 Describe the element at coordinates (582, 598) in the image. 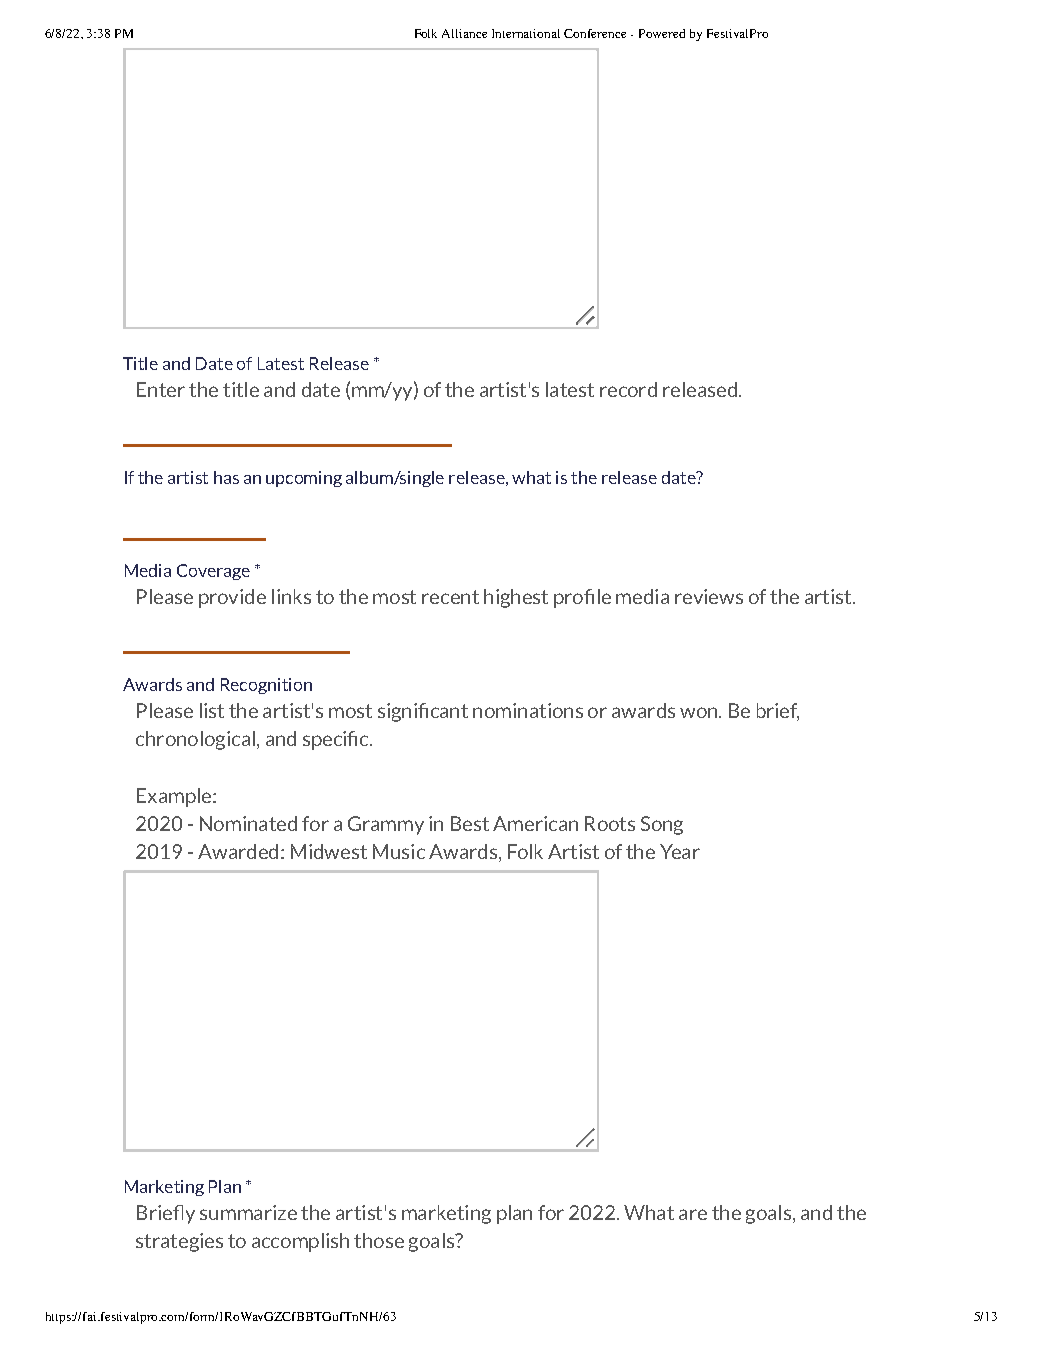

I see `profile` at that location.
